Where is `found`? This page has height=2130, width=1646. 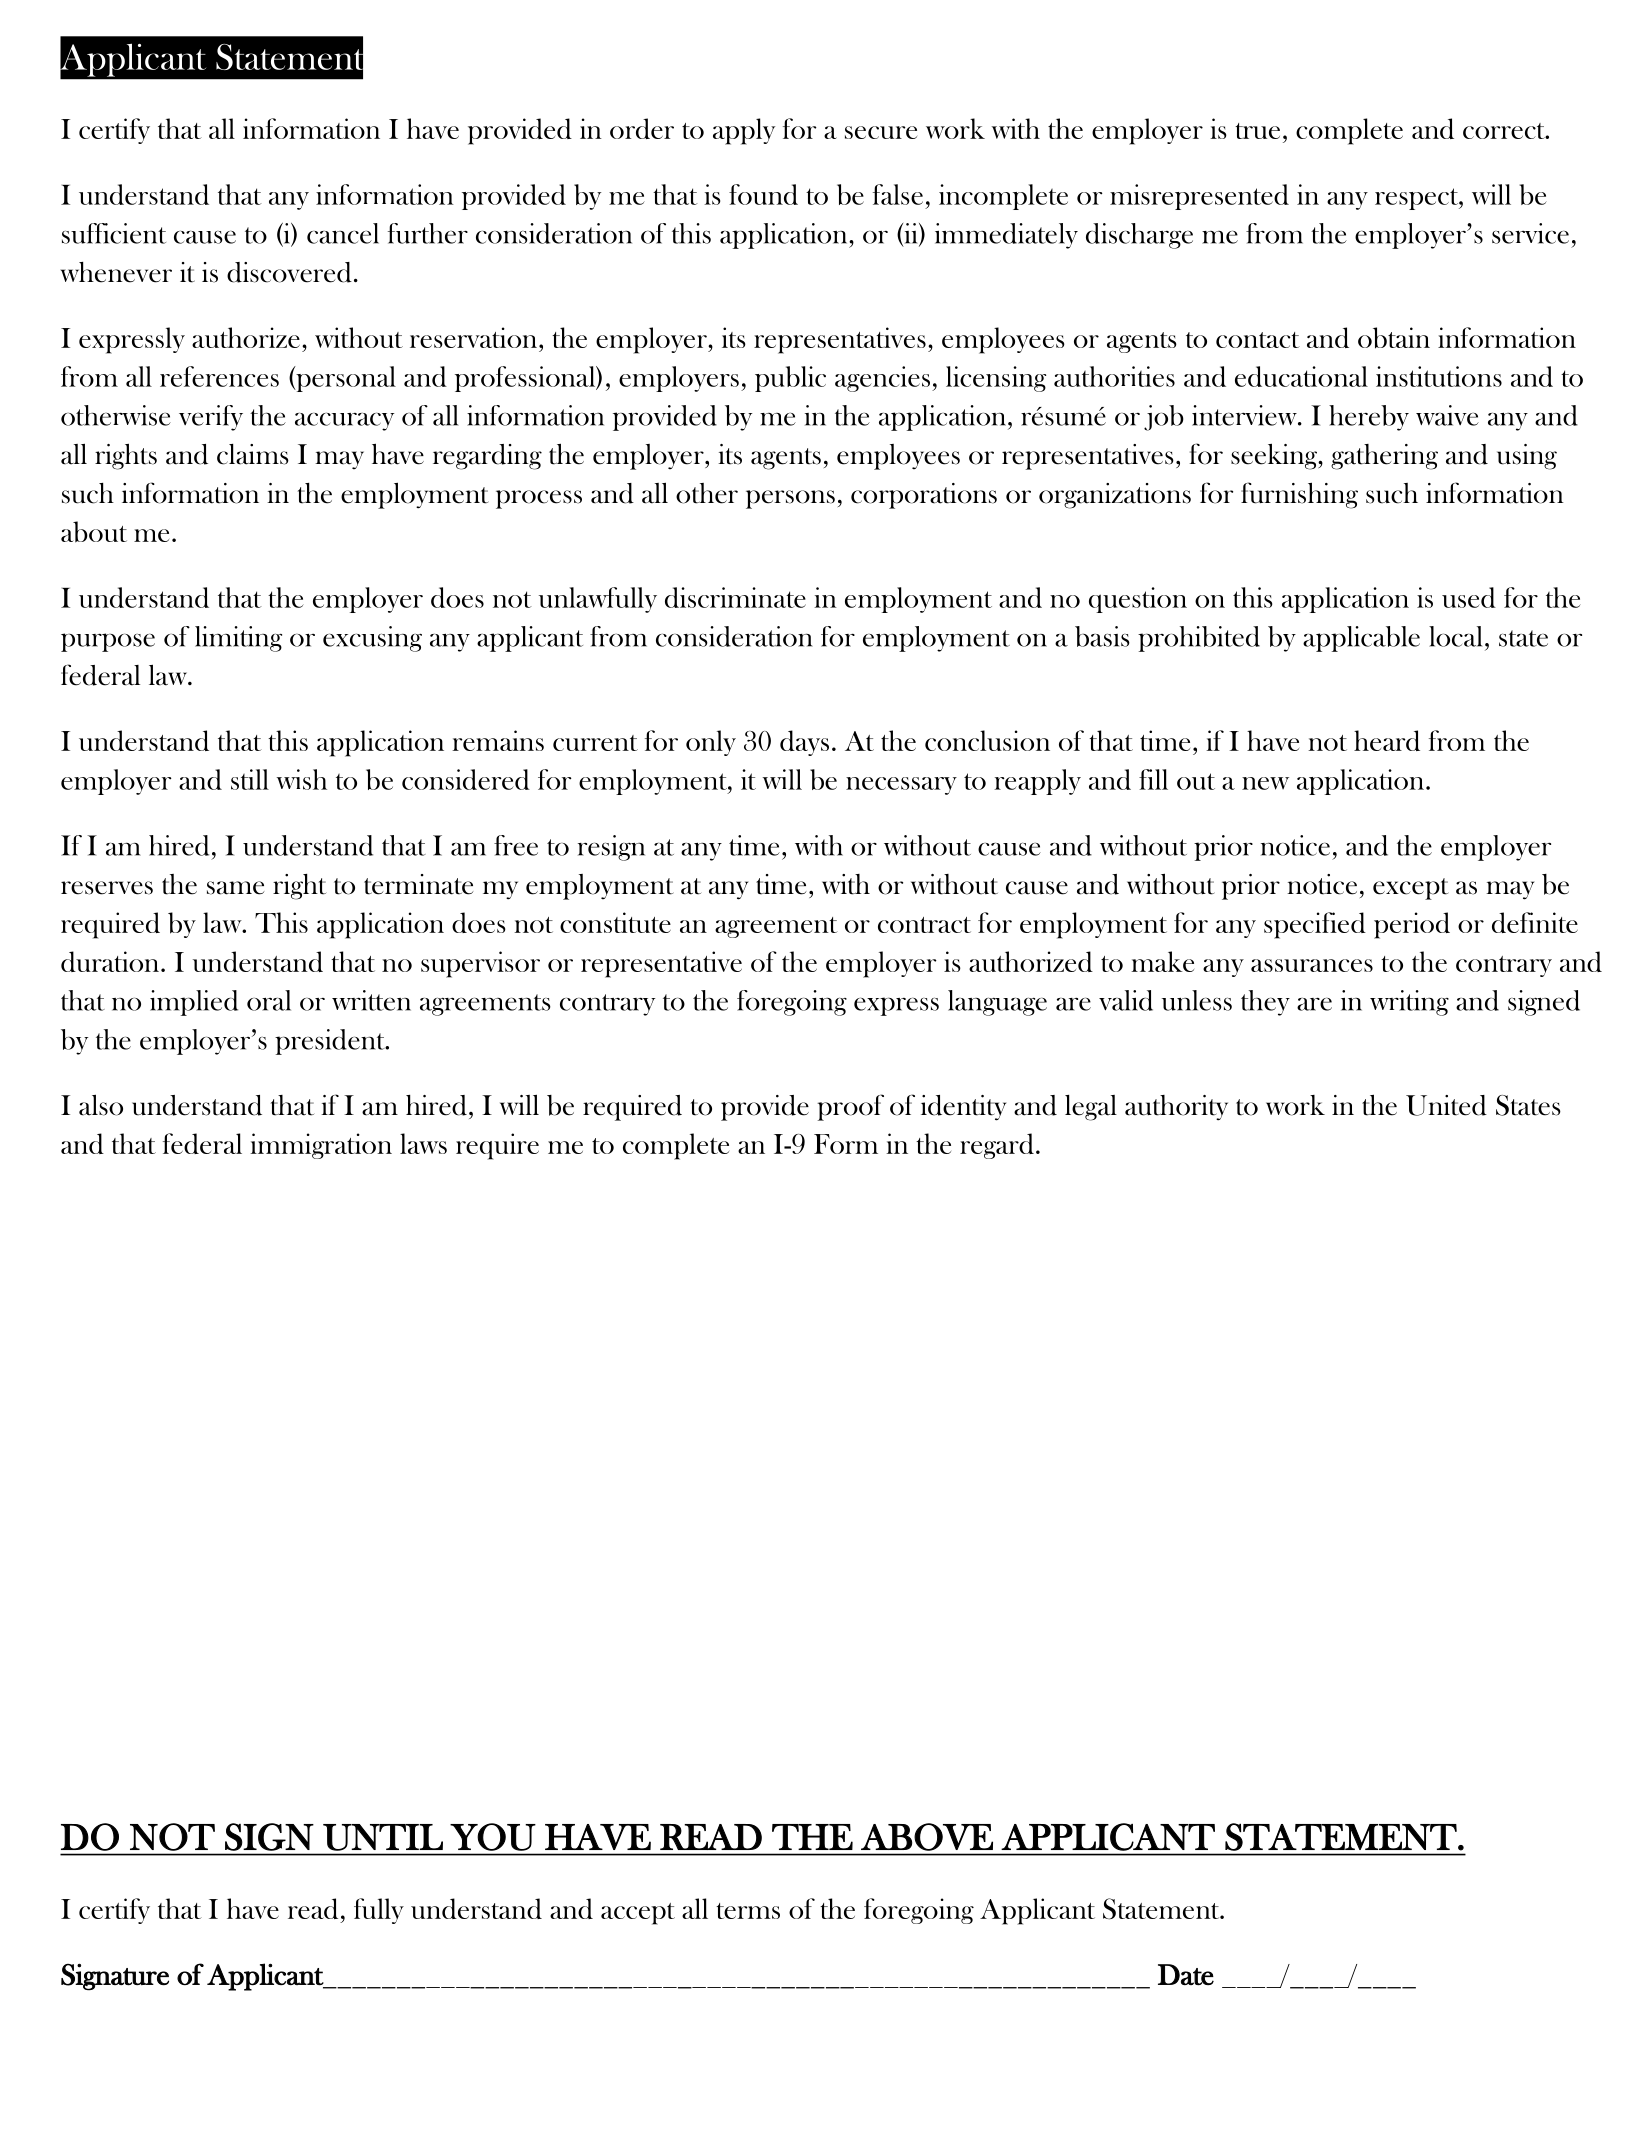 found is located at coordinates (763, 194).
